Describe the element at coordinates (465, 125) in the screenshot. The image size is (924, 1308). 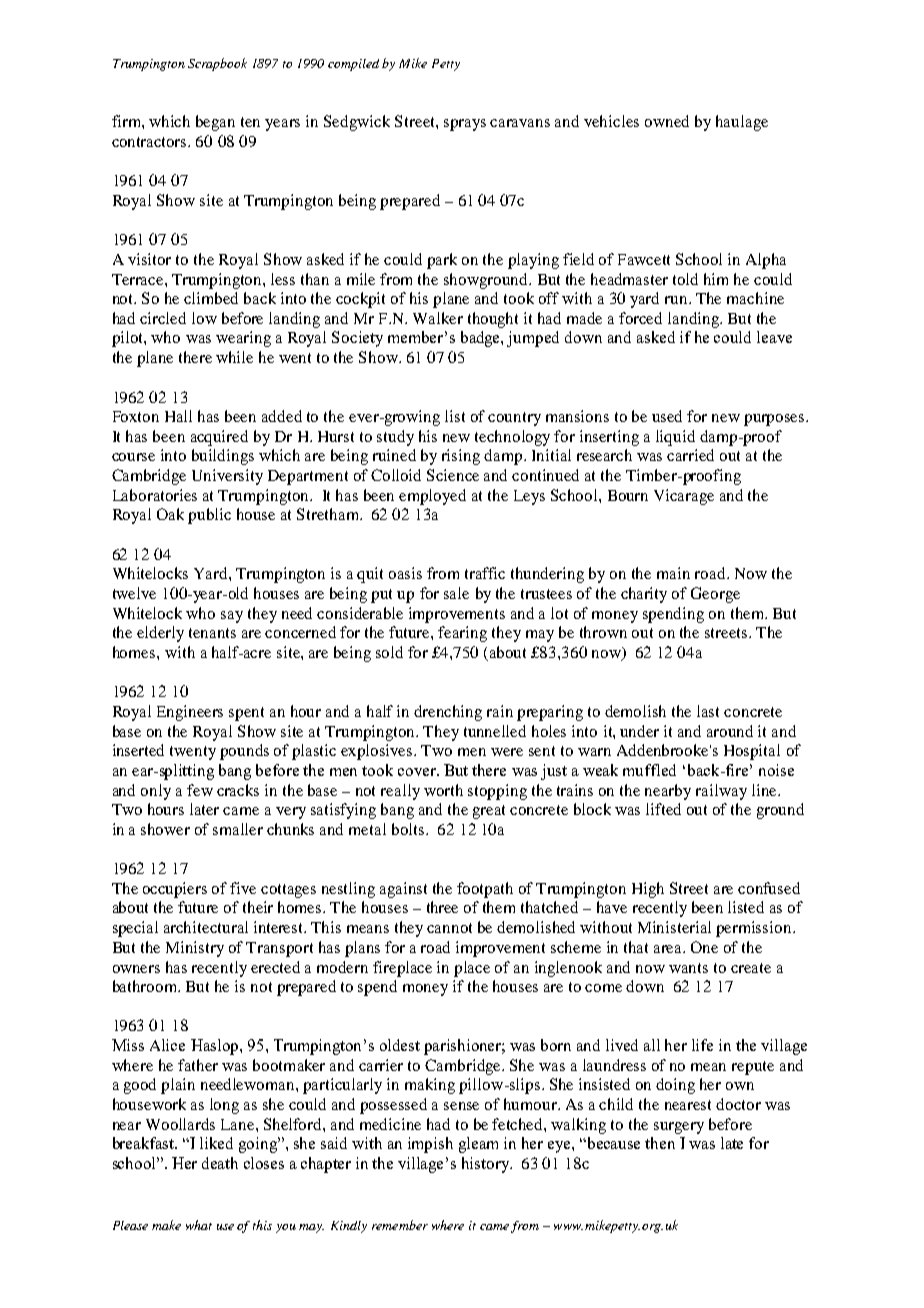
I see `sprays` at that location.
